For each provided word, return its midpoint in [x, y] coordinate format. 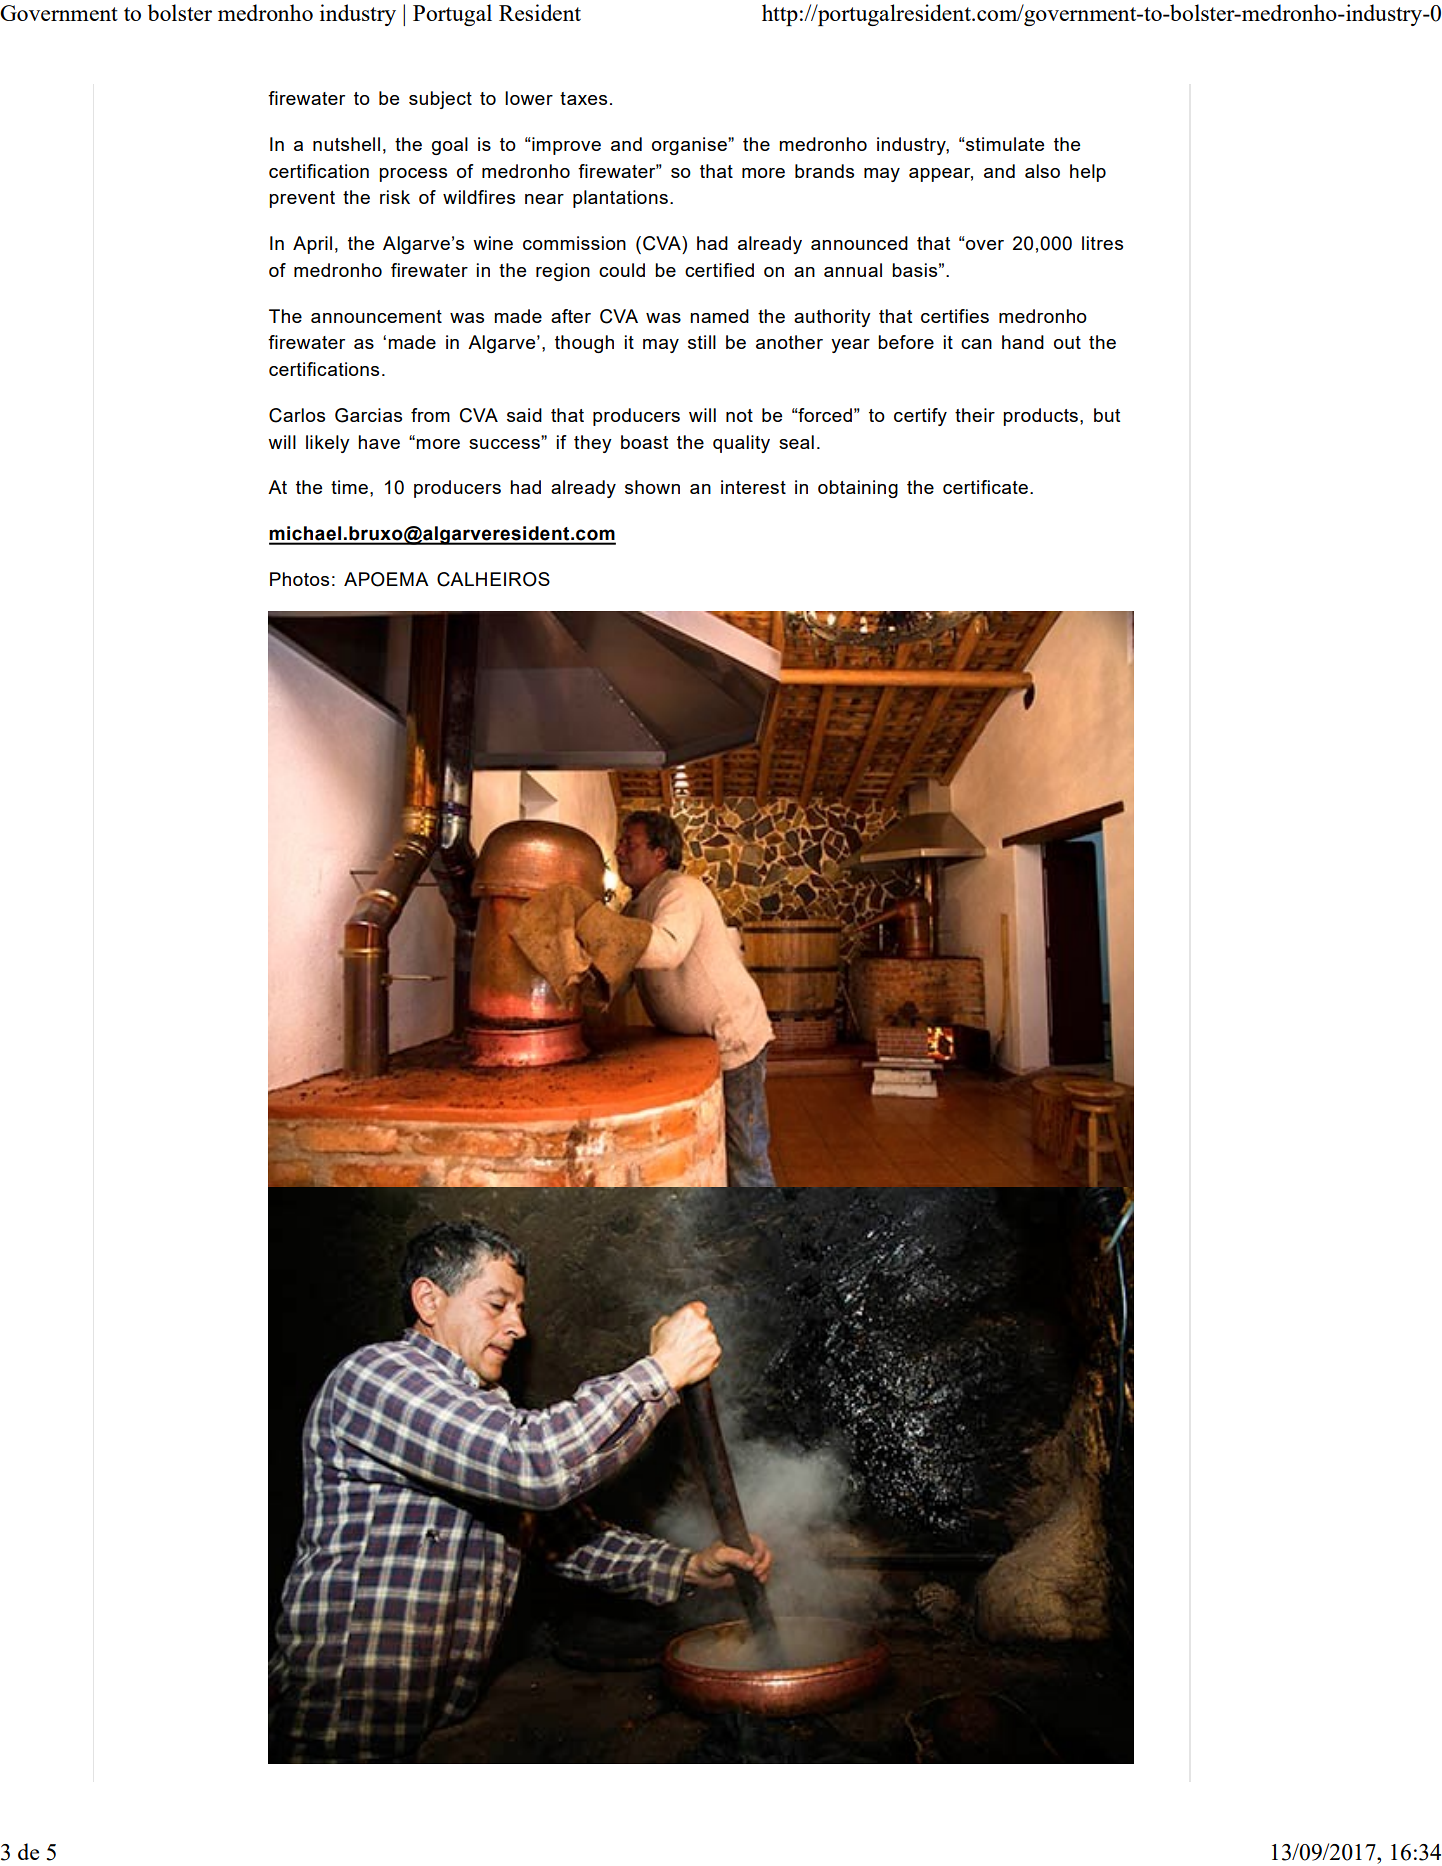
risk [395, 197]
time [351, 487]
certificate [985, 487]
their [975, 415]
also [1042, 171]
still [702, 342]
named [719, 316]
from [430, 415]
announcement [376, 316]
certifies [955, 316]
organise [690, 146]
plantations [620, 199]
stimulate [1004, 144]
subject [440, 100]
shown [652, 487]
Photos [299, 579]
